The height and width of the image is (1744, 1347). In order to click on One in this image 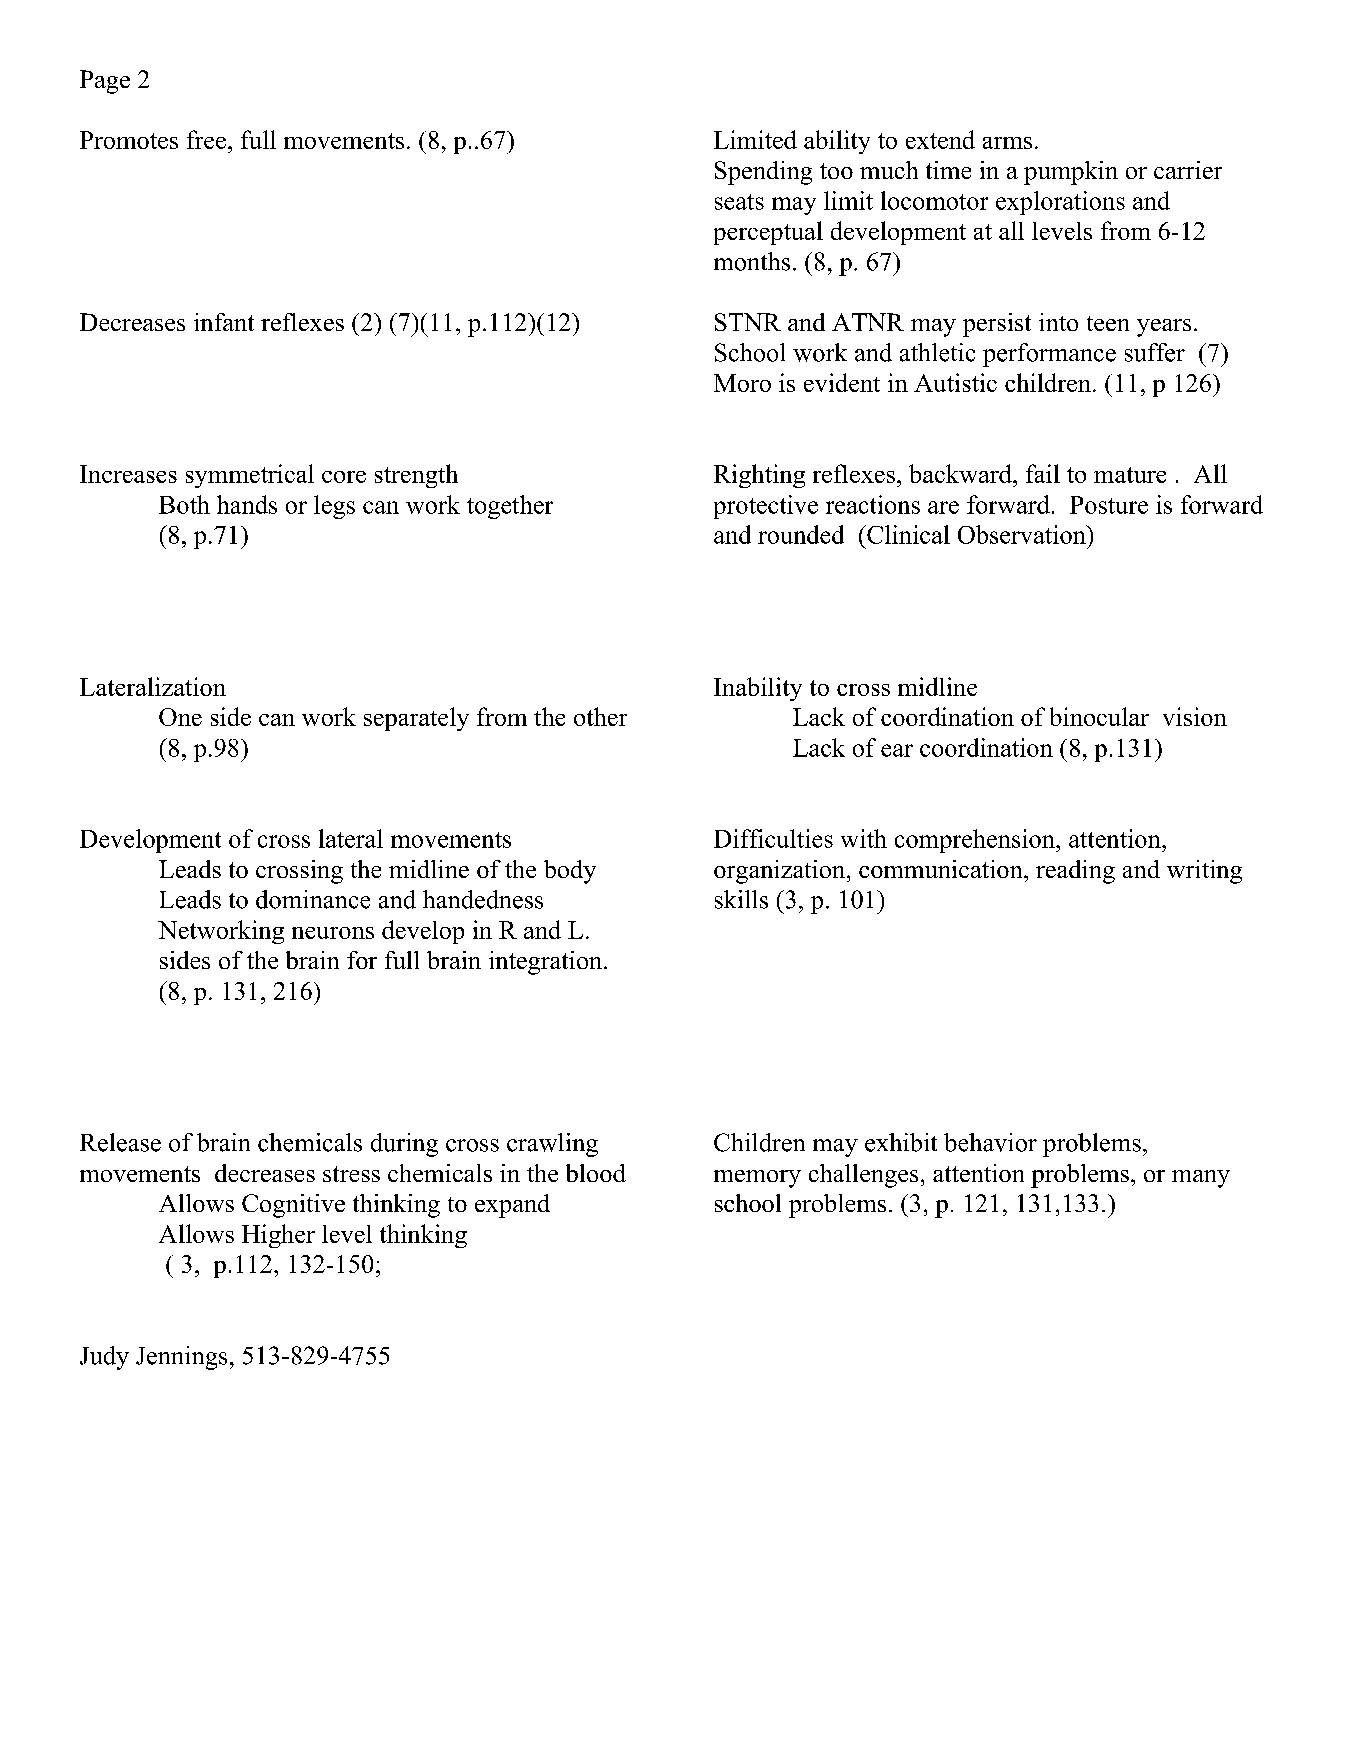, I will do `click(180, 717)`.
